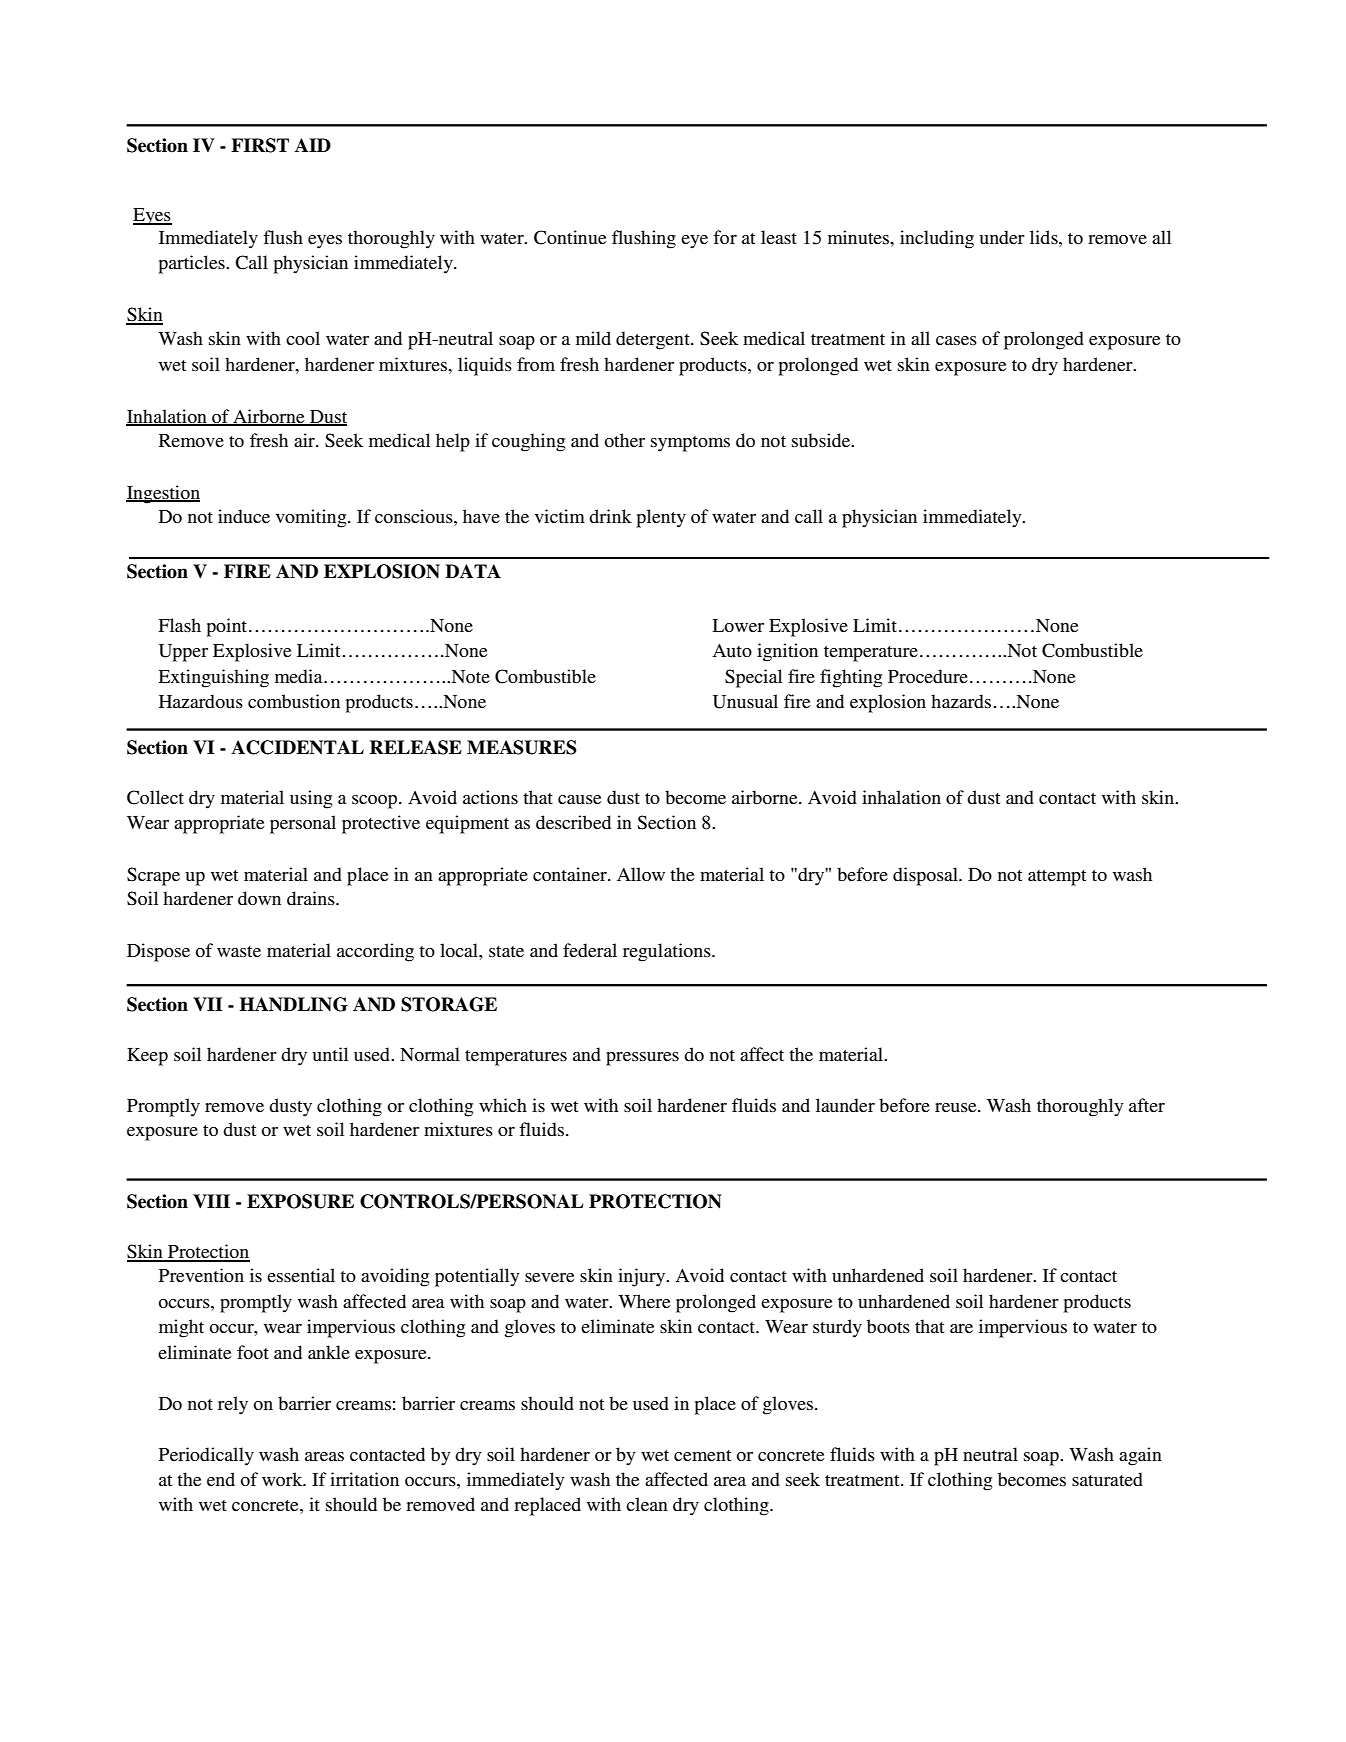  Describe the element at coordinates (643, 1277) in the document. I see `injury` at that location.
